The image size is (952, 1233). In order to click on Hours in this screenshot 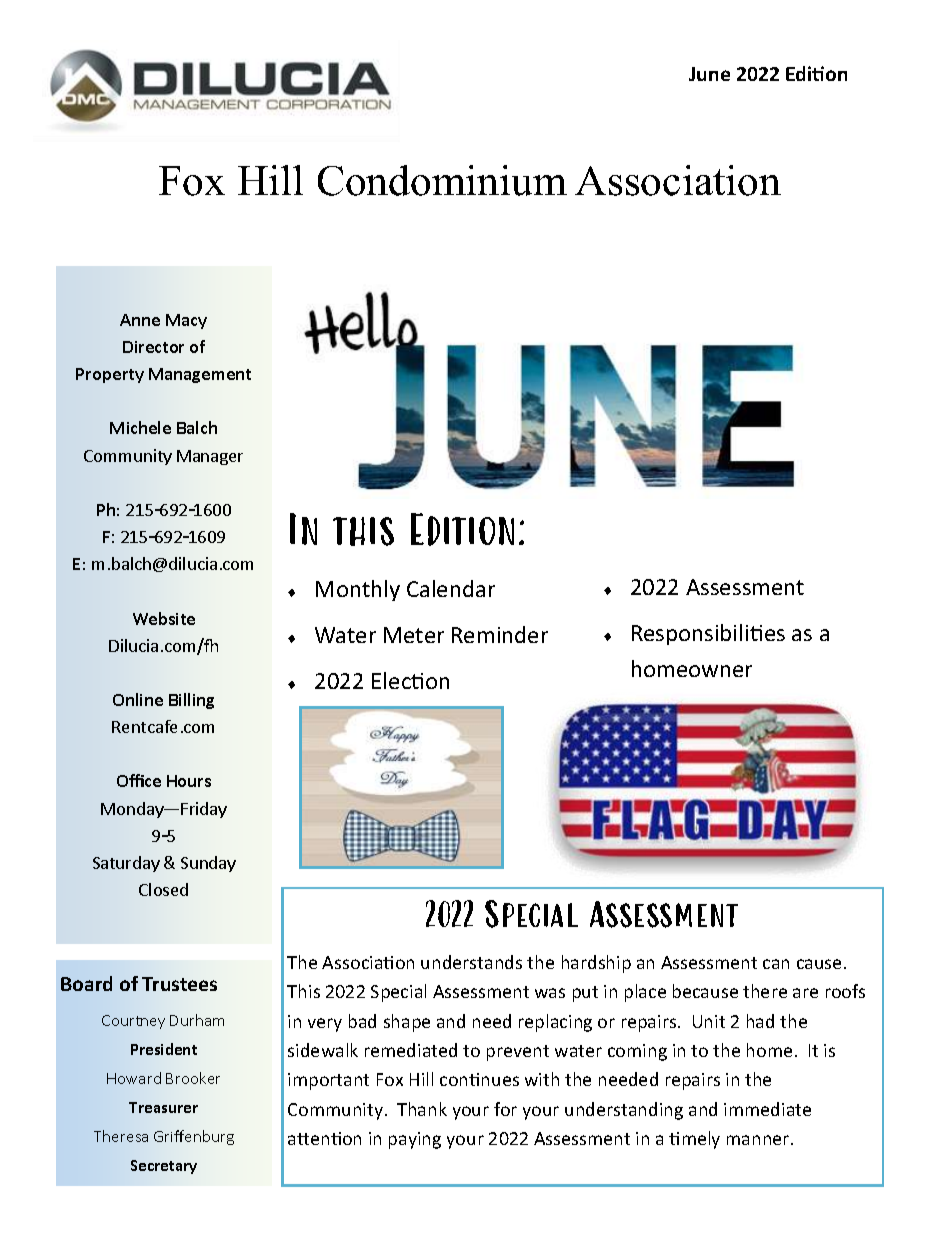, I will do `click(189, 781)`.
